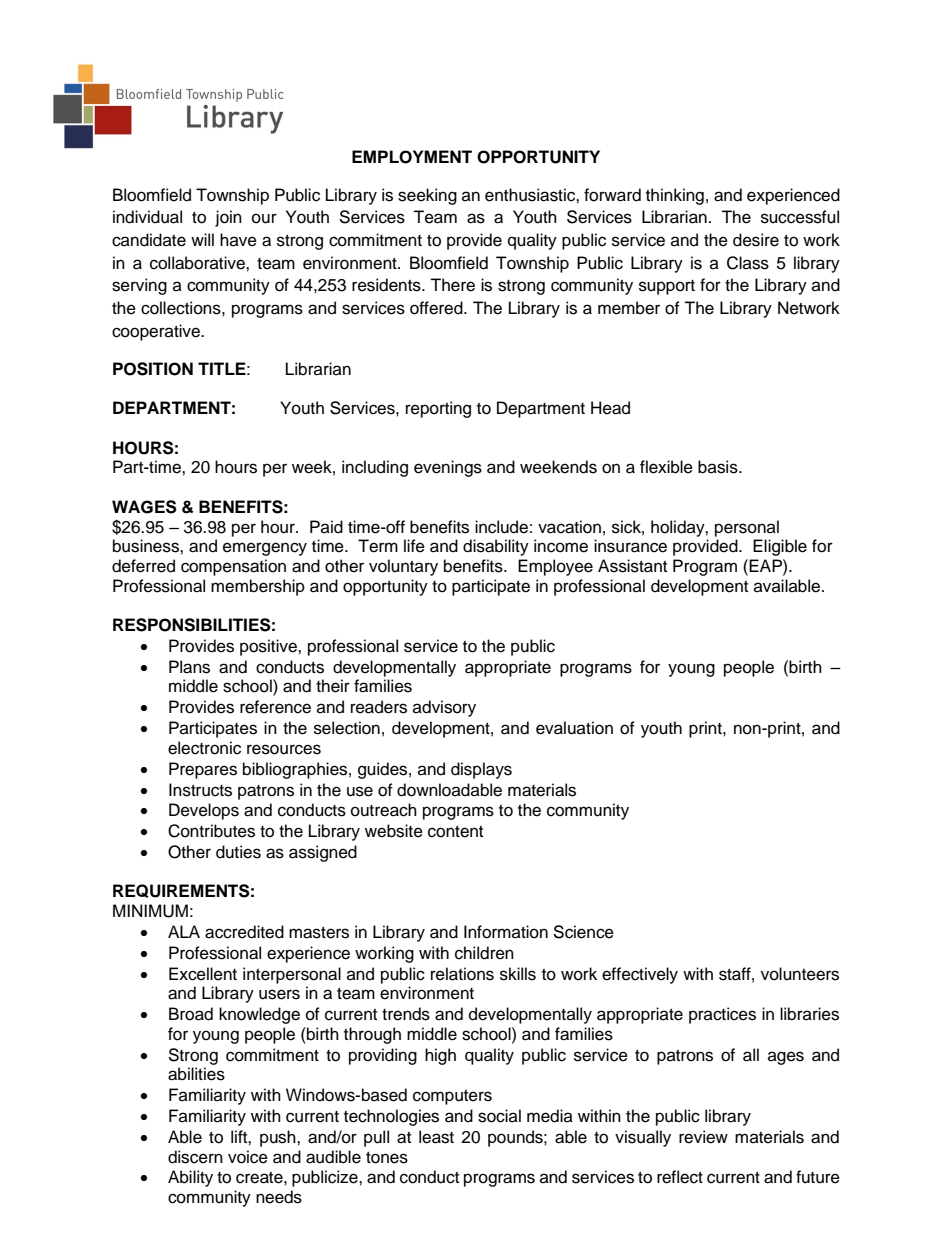 The image size is (952, 1233). Describe the element at coordinates (195, 1157) in the screenshot. I see `discern` at that location.
